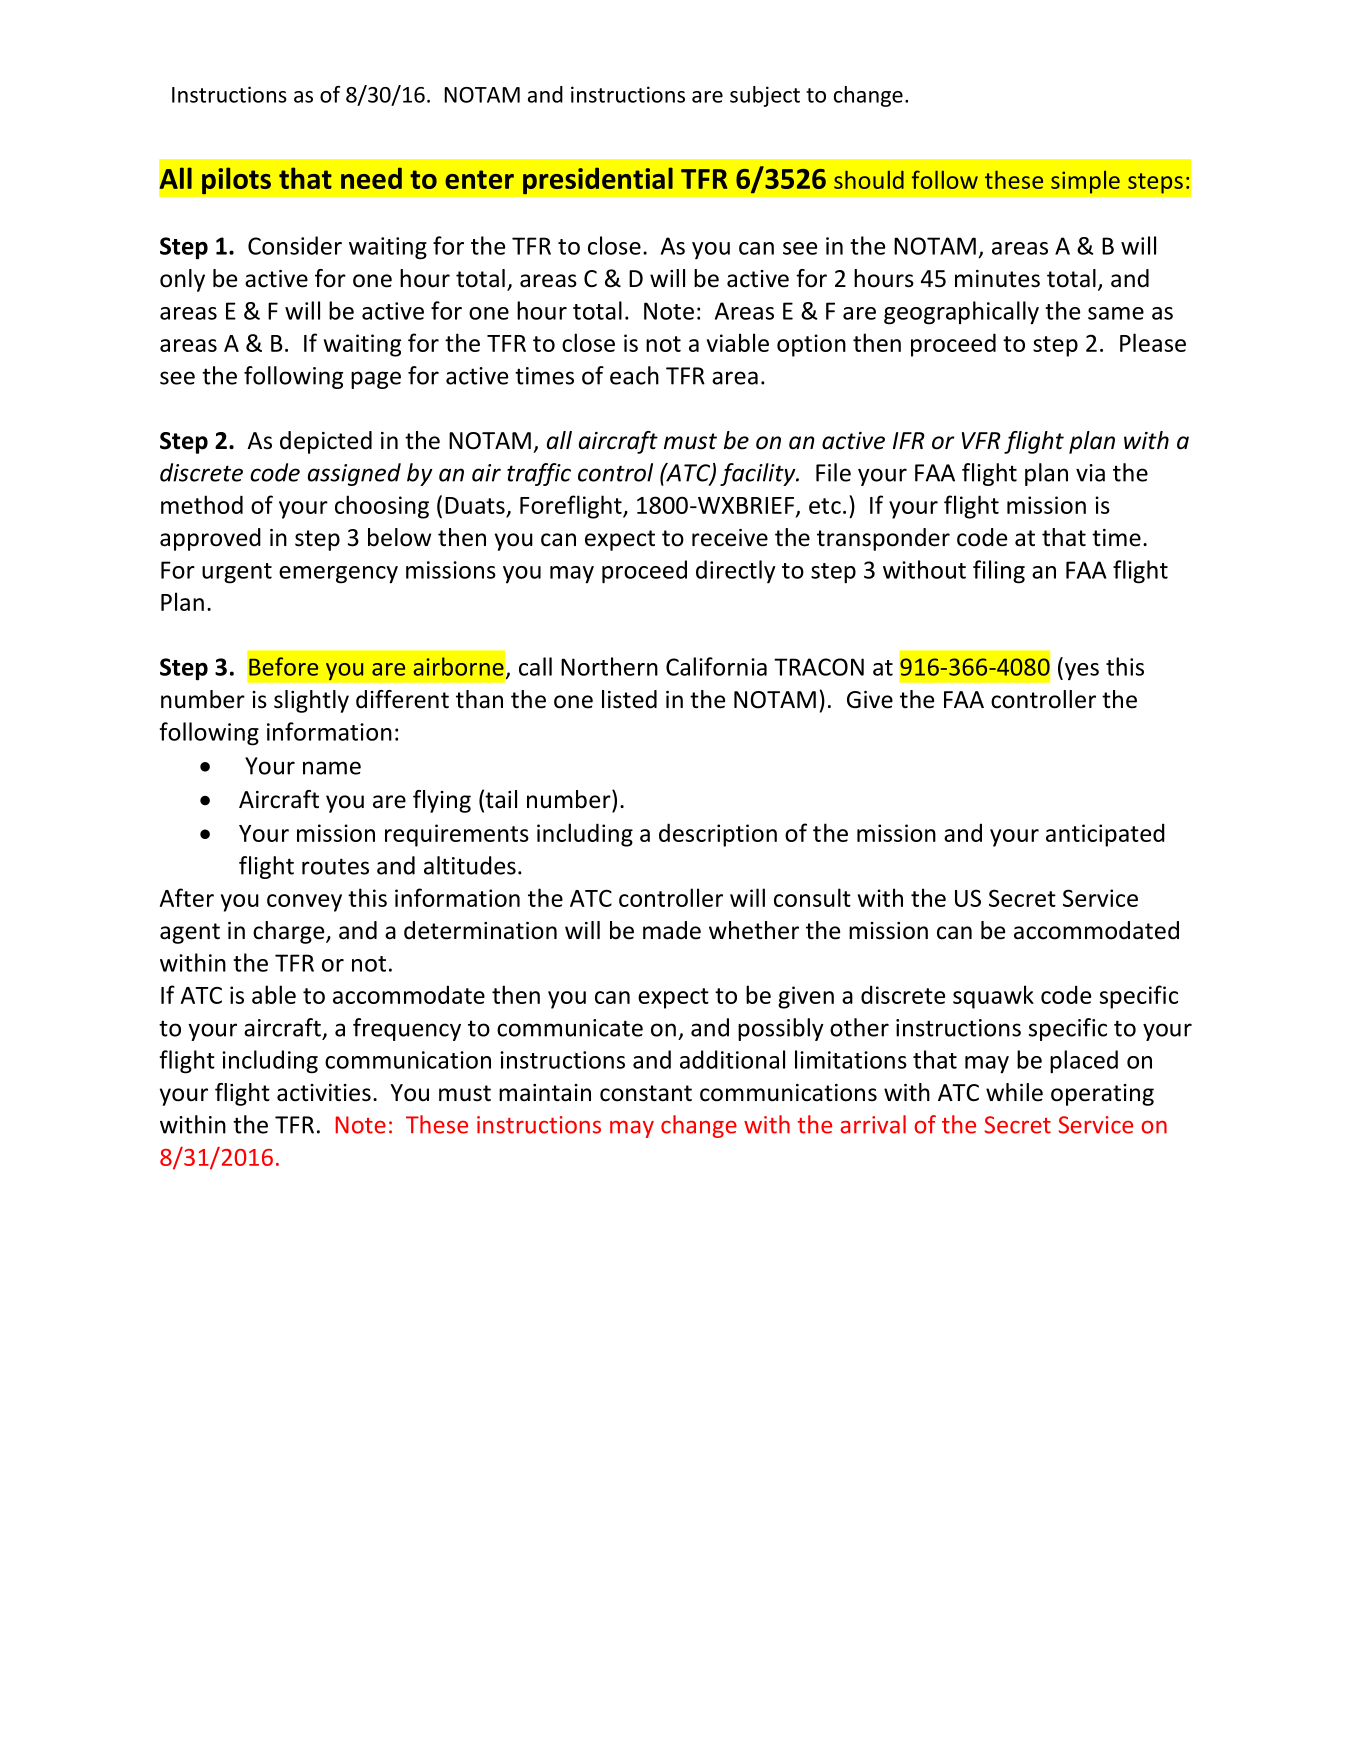  I want to click on subject, so click(765, 96).
